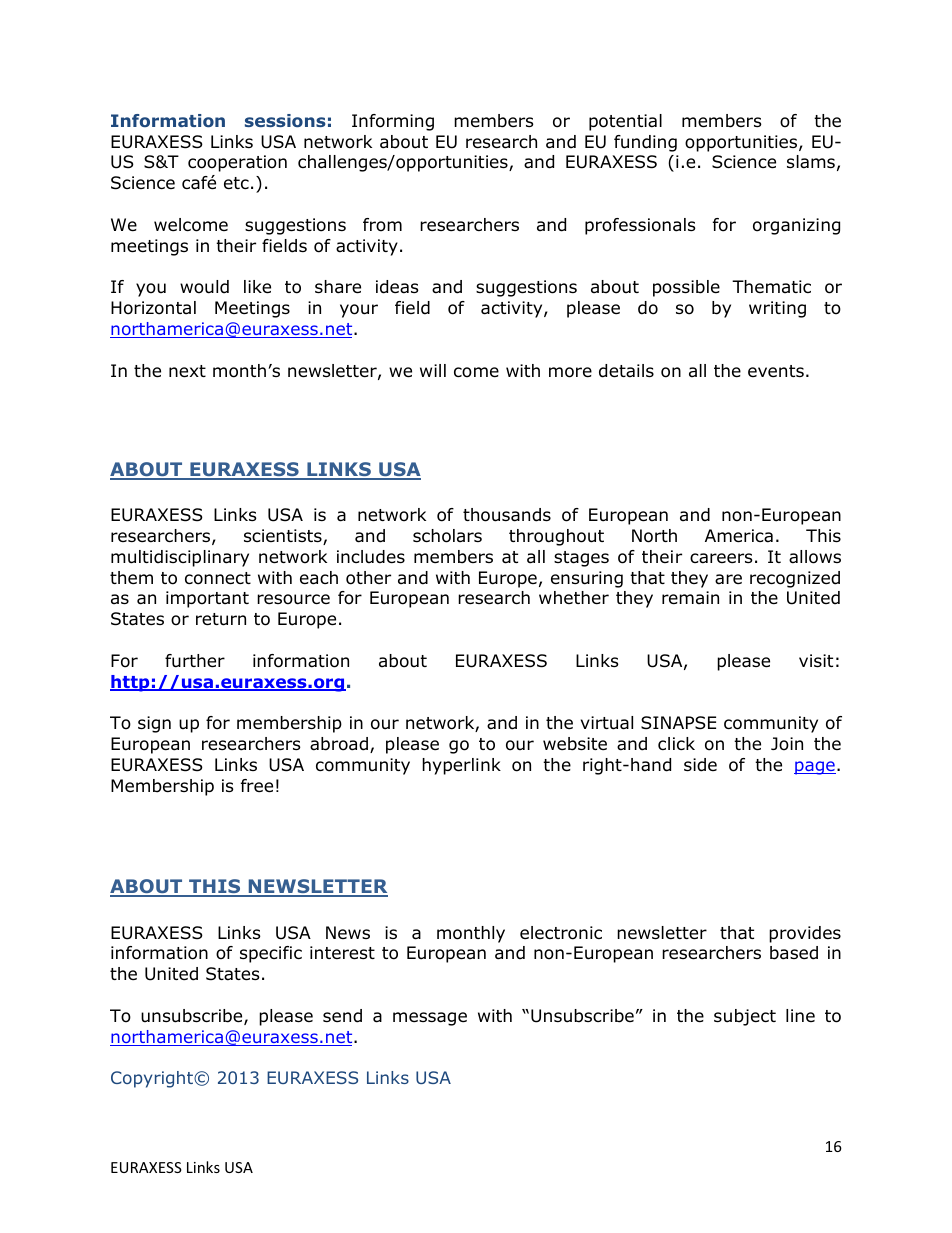 The image size is (952, 1233). What do you see at coordinates (393, 122) in the image?
I see `Informing` at bounding box center [393, 122].
